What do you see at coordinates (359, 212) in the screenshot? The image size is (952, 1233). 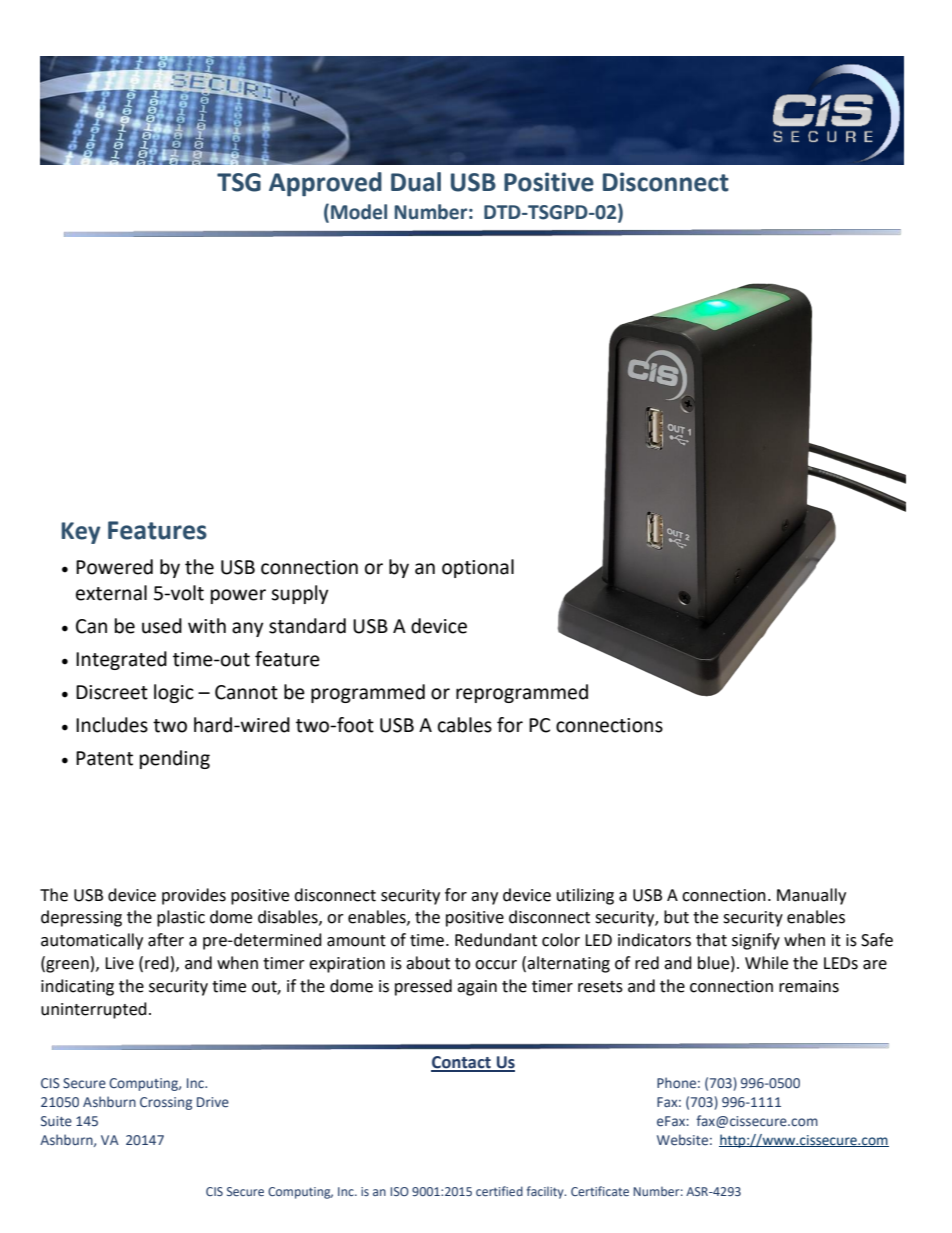 I see `Model` at bounding box center [359, 212].
